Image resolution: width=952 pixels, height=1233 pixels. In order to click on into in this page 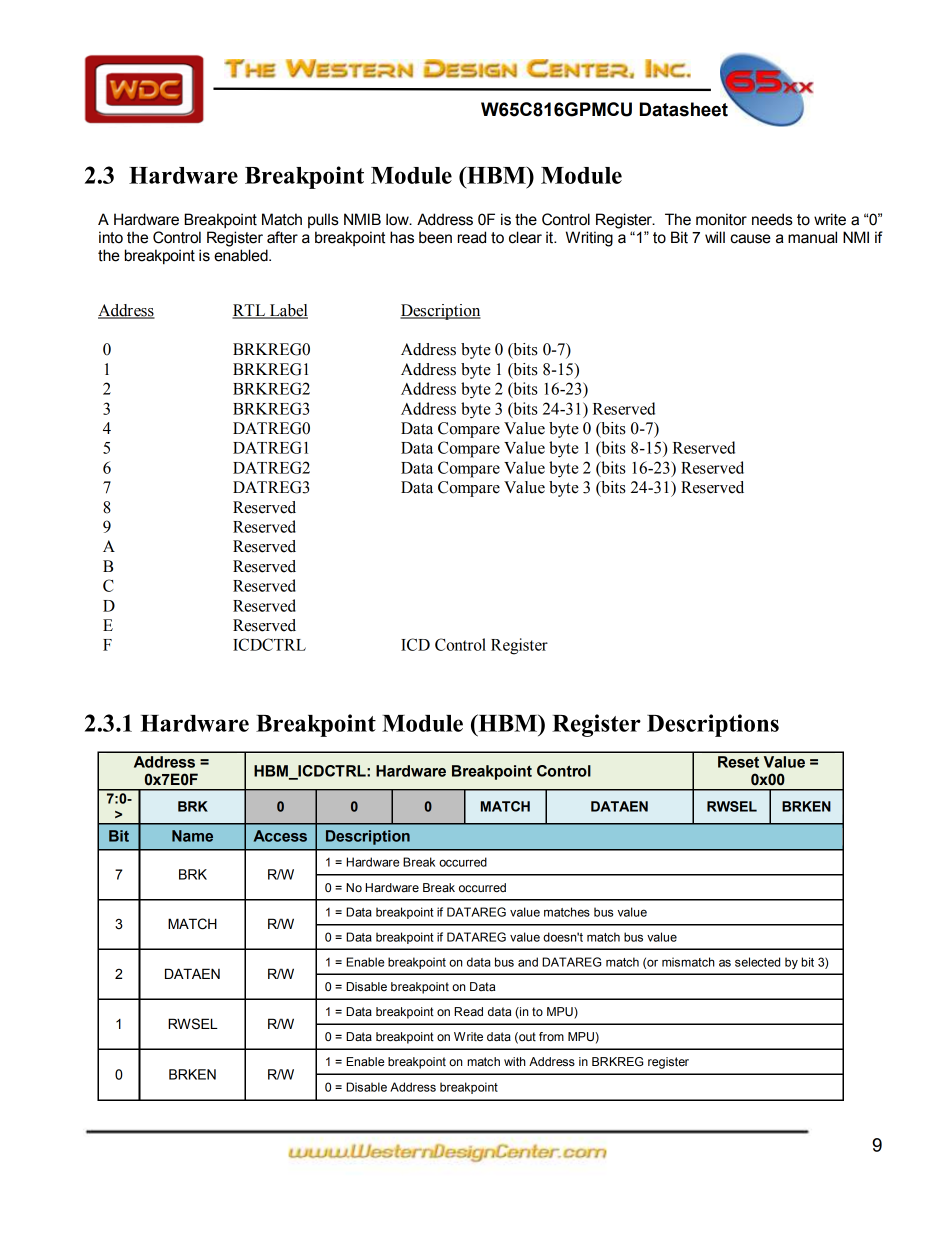, I will do `click(111, 237)`.
